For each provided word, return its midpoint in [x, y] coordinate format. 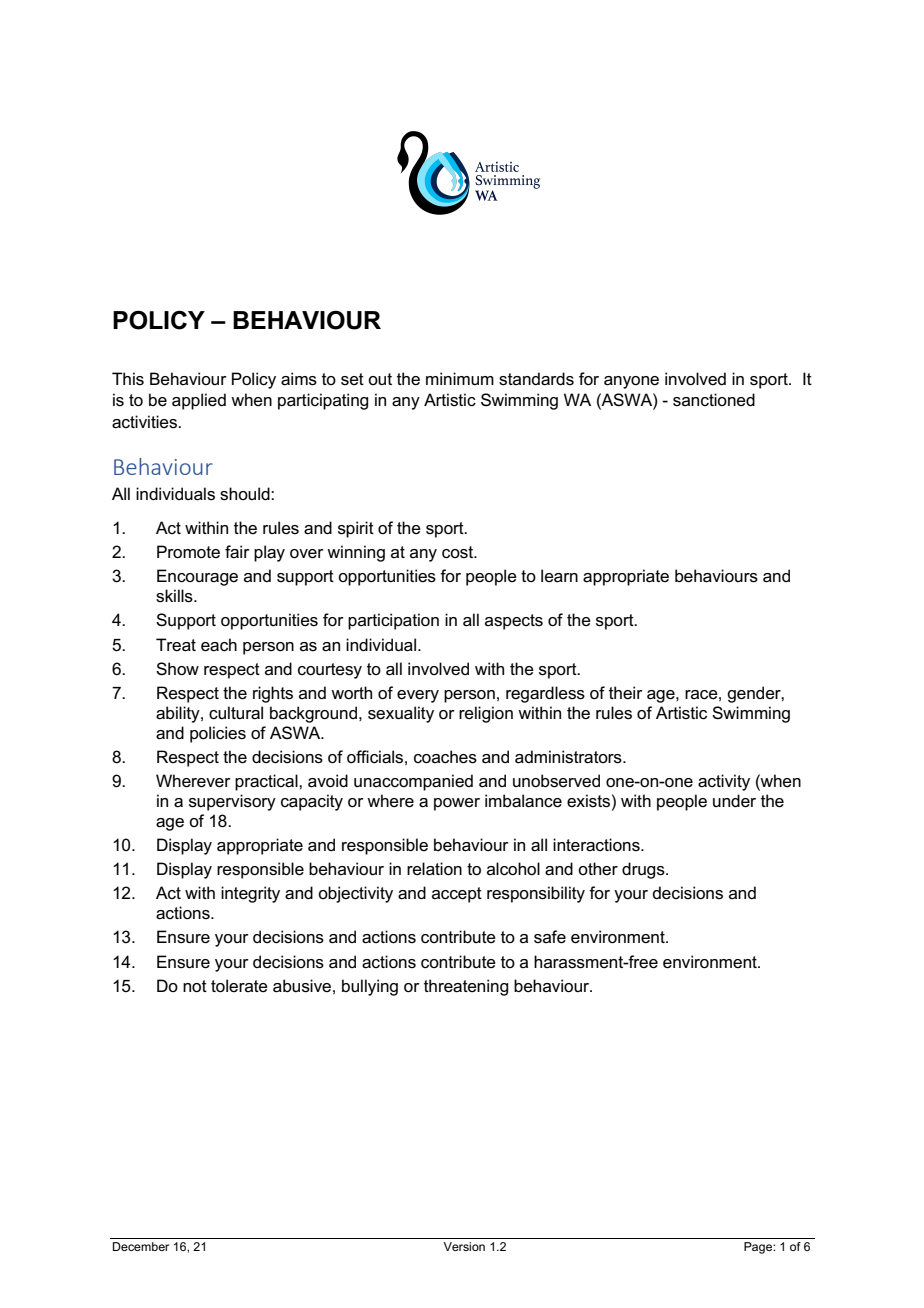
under [734, 801]
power [457, 804]
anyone [631, 382]
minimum [460, 378]
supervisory [232, 802]
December [141, 1246]
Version [464, 1246]
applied [199, 401]
